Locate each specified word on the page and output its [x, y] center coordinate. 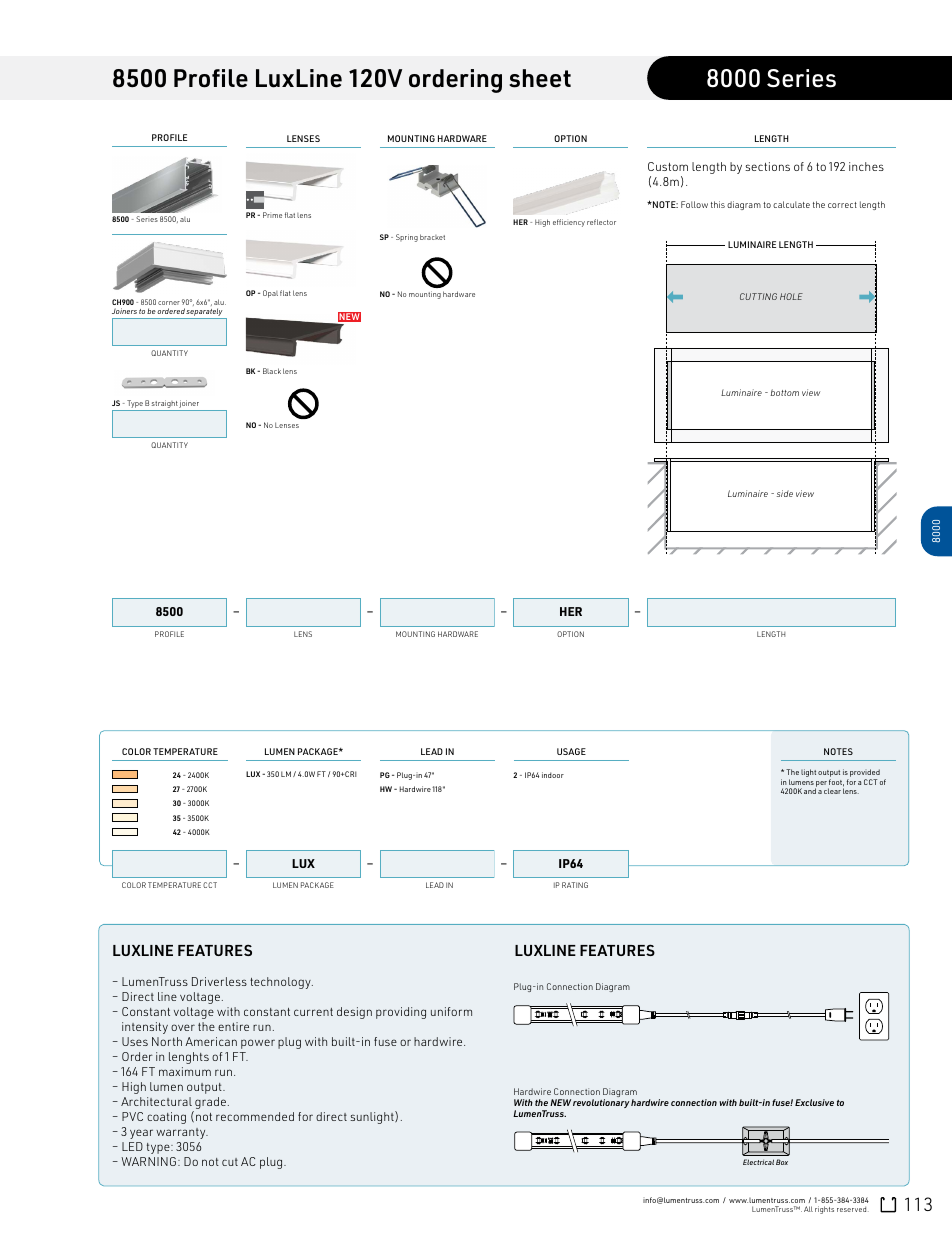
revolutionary [601, 1103]
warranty [182, 1133]
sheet [540, 78]
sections [767, 166]
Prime [272, 215]
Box [782, 1162]
